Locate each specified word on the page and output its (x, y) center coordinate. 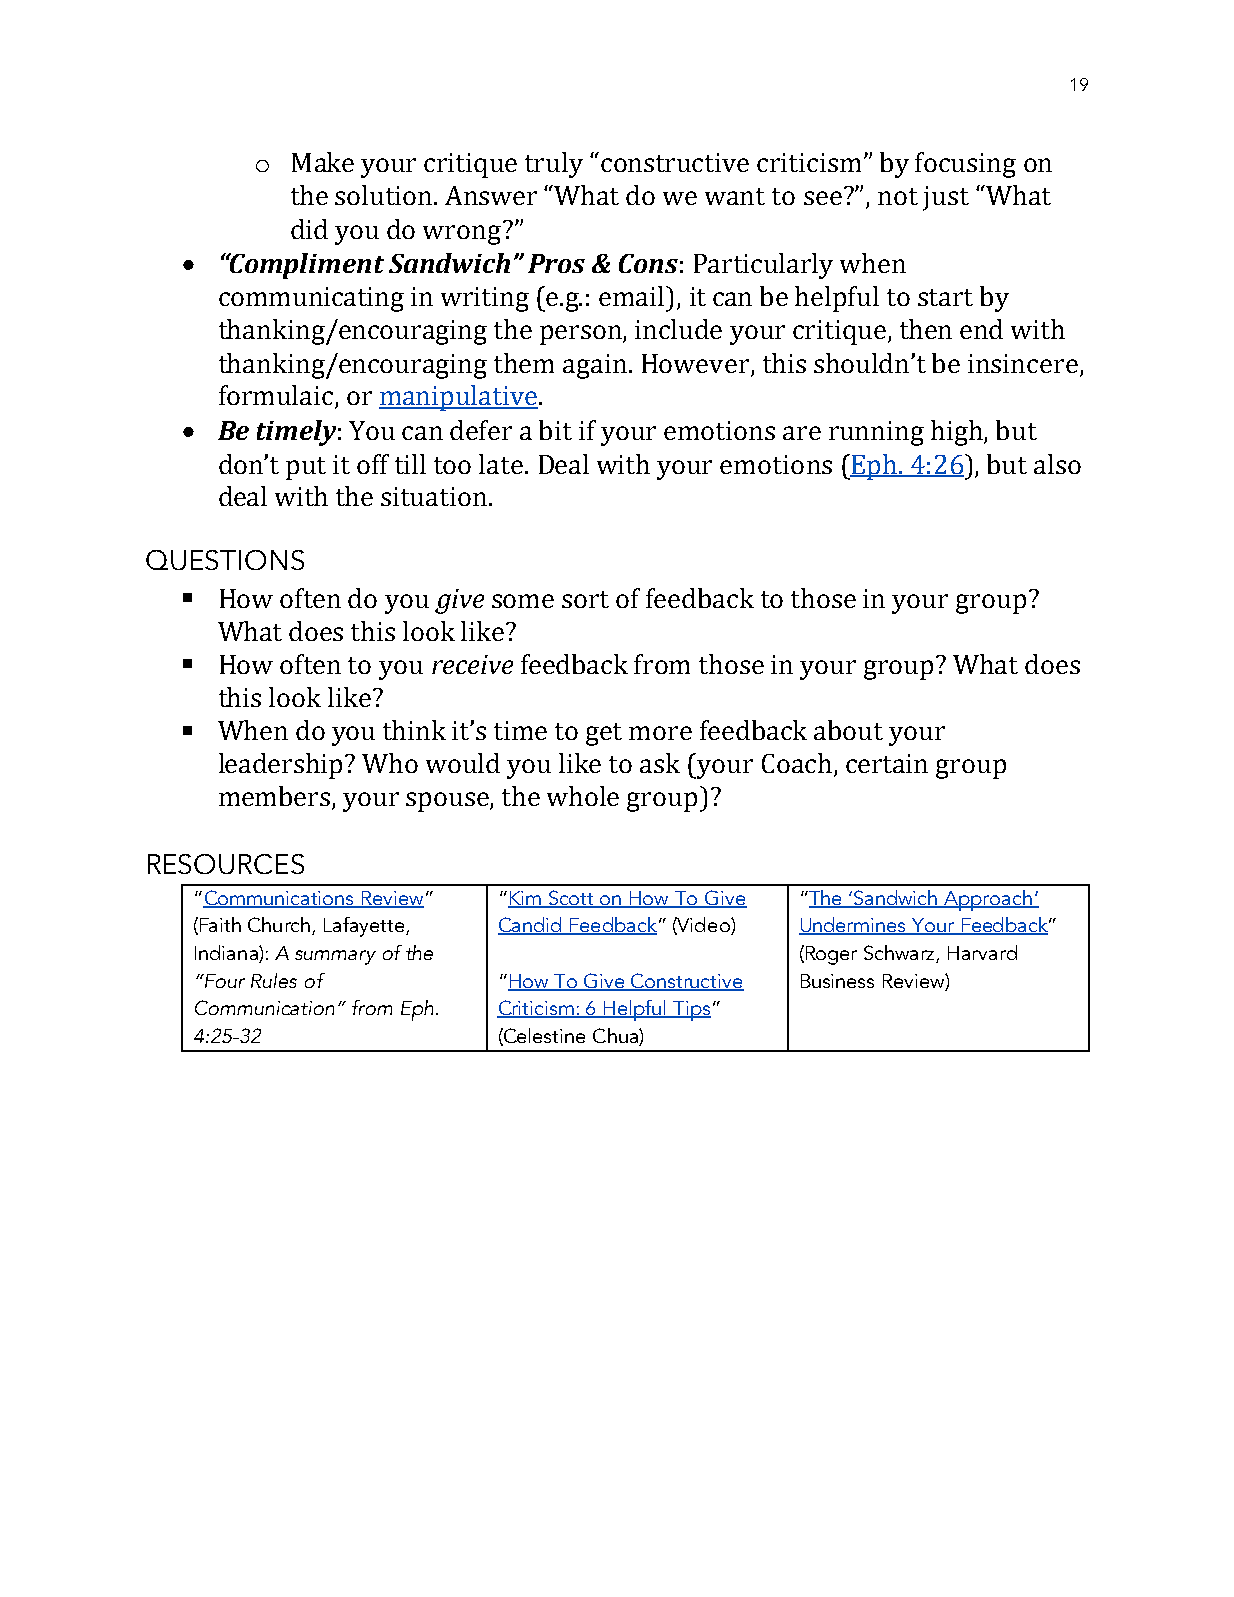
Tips (691, 1011)
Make (323, 162)
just (946, 198)
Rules (274, 980)
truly (554, 165)
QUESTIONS (225, 560)
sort (585, 599)
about (848, 730)
